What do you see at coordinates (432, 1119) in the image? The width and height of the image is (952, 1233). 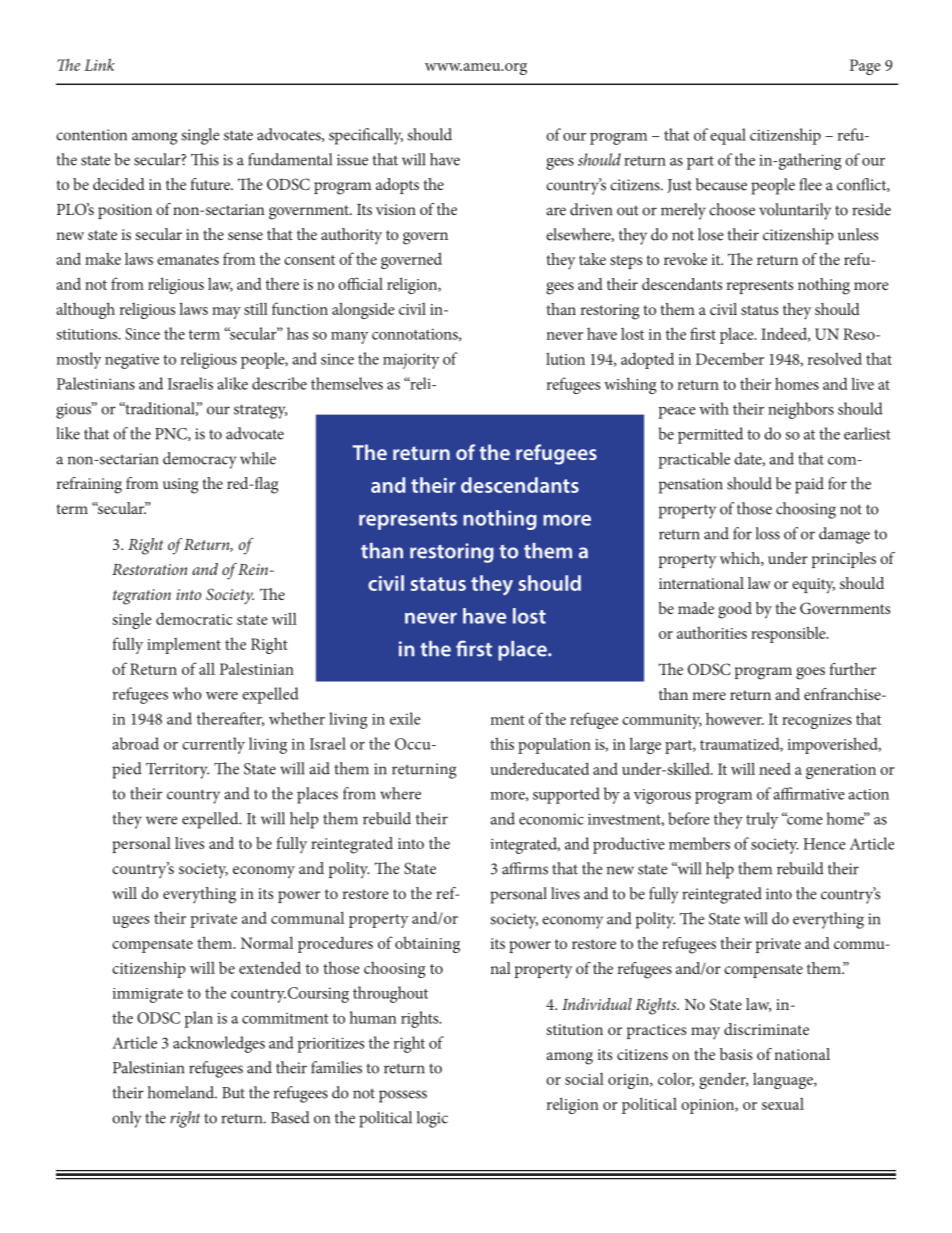 I see `logic` at bounding box center [432, 1119].
